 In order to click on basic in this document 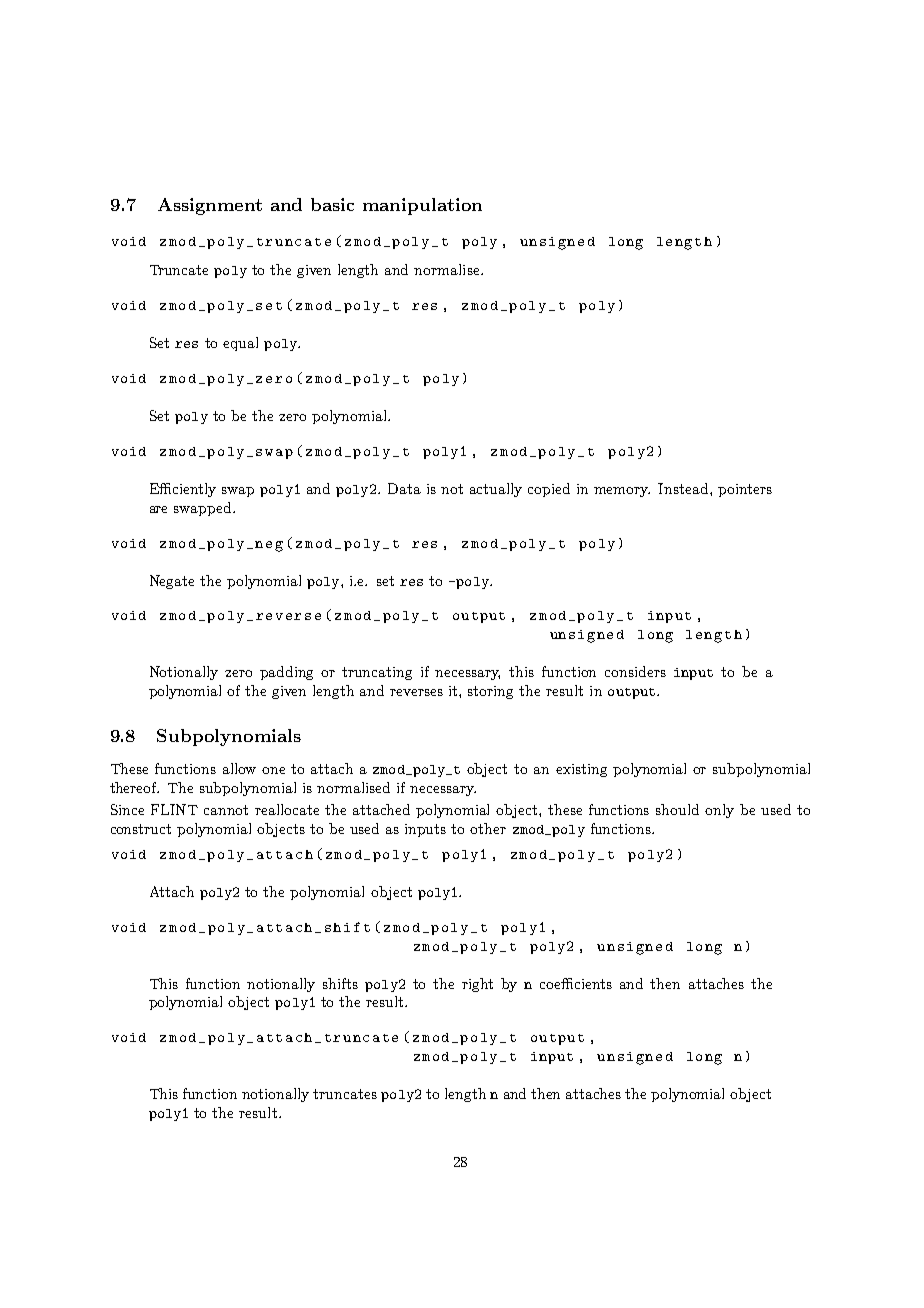, I will do `click(332, 204)`.
